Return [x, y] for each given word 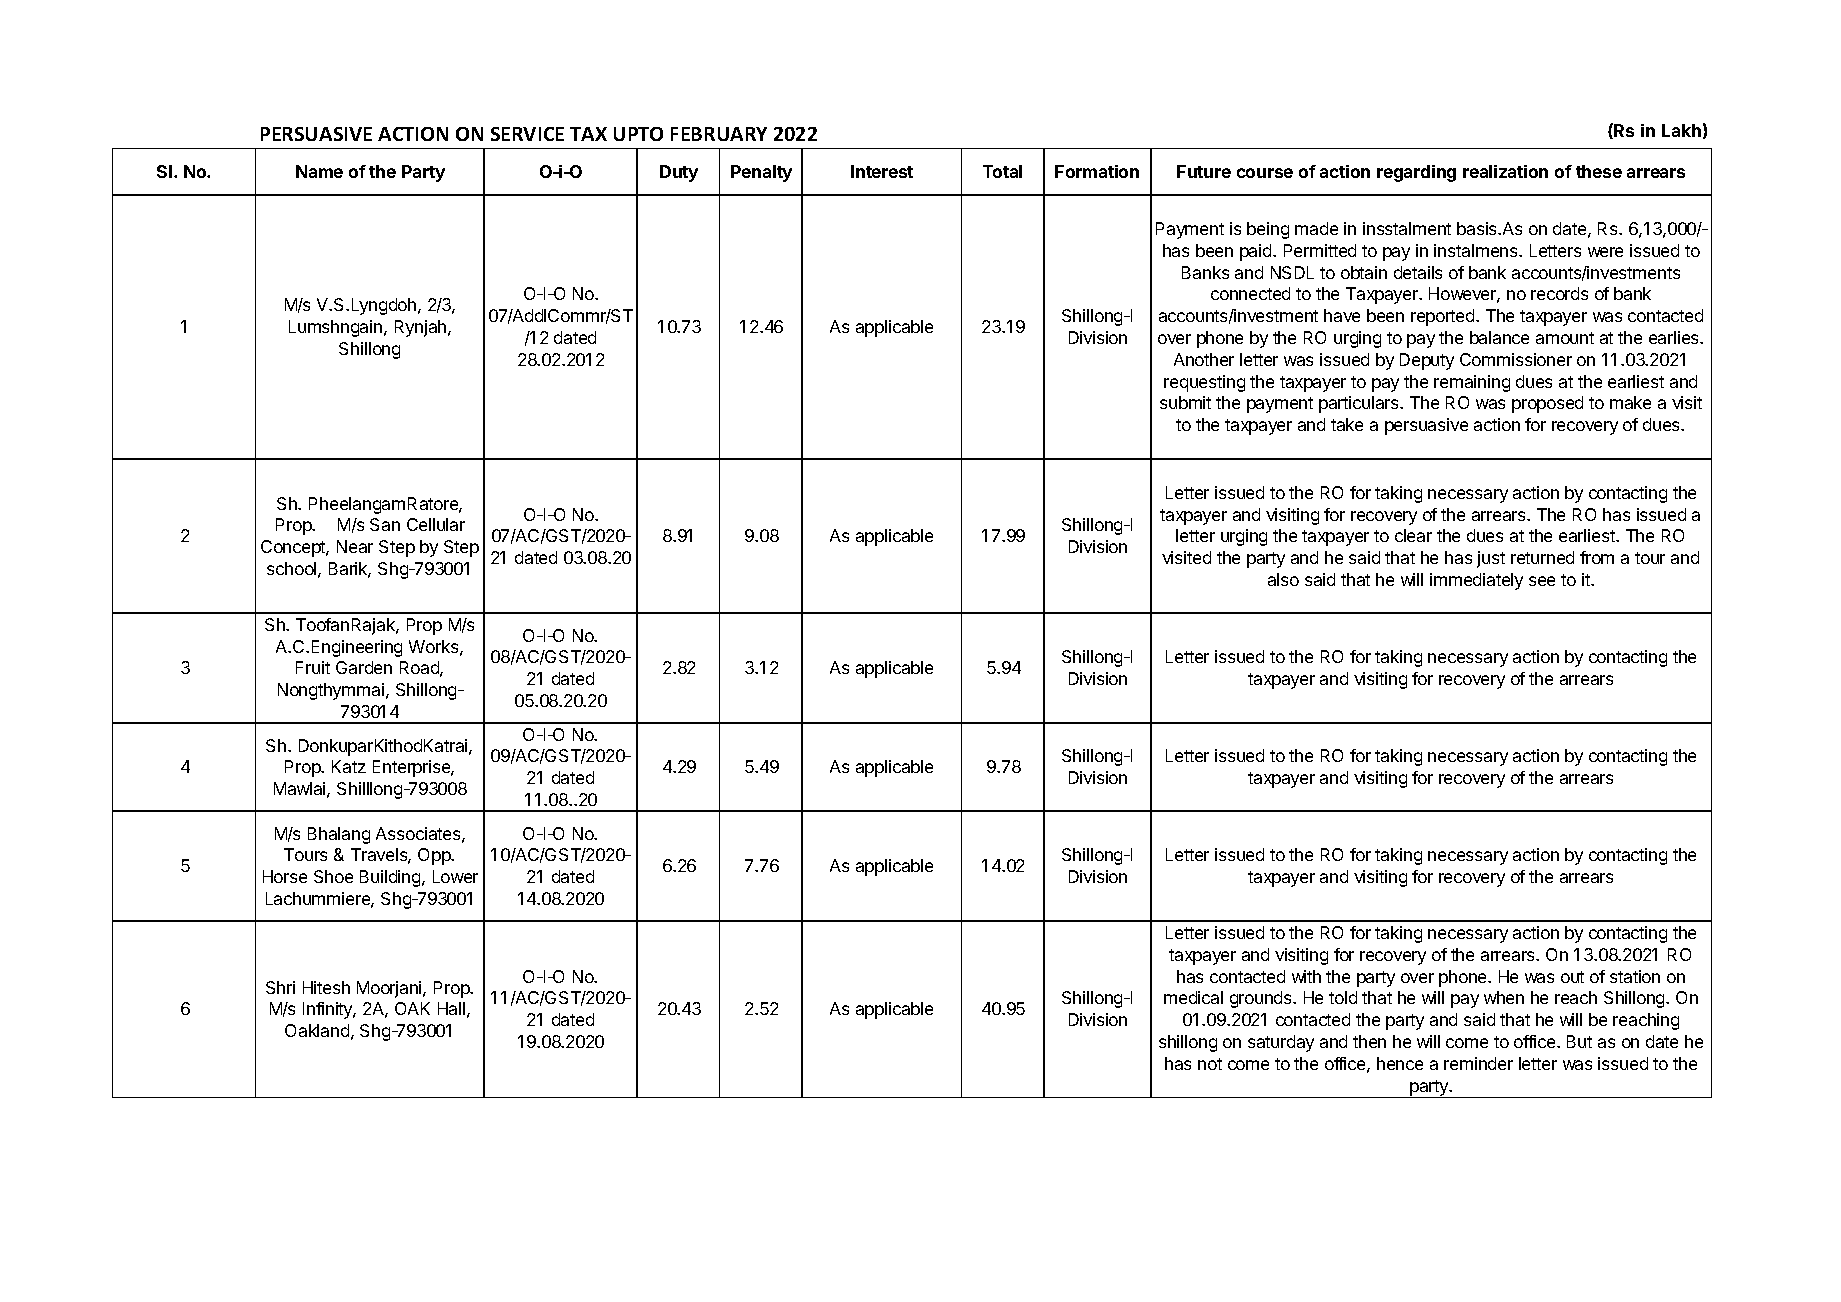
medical [1193, 997]
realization [1505, 171]
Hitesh [326, 987]
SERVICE [527, 134]
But [1579, 1041]
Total [1002, 171]
